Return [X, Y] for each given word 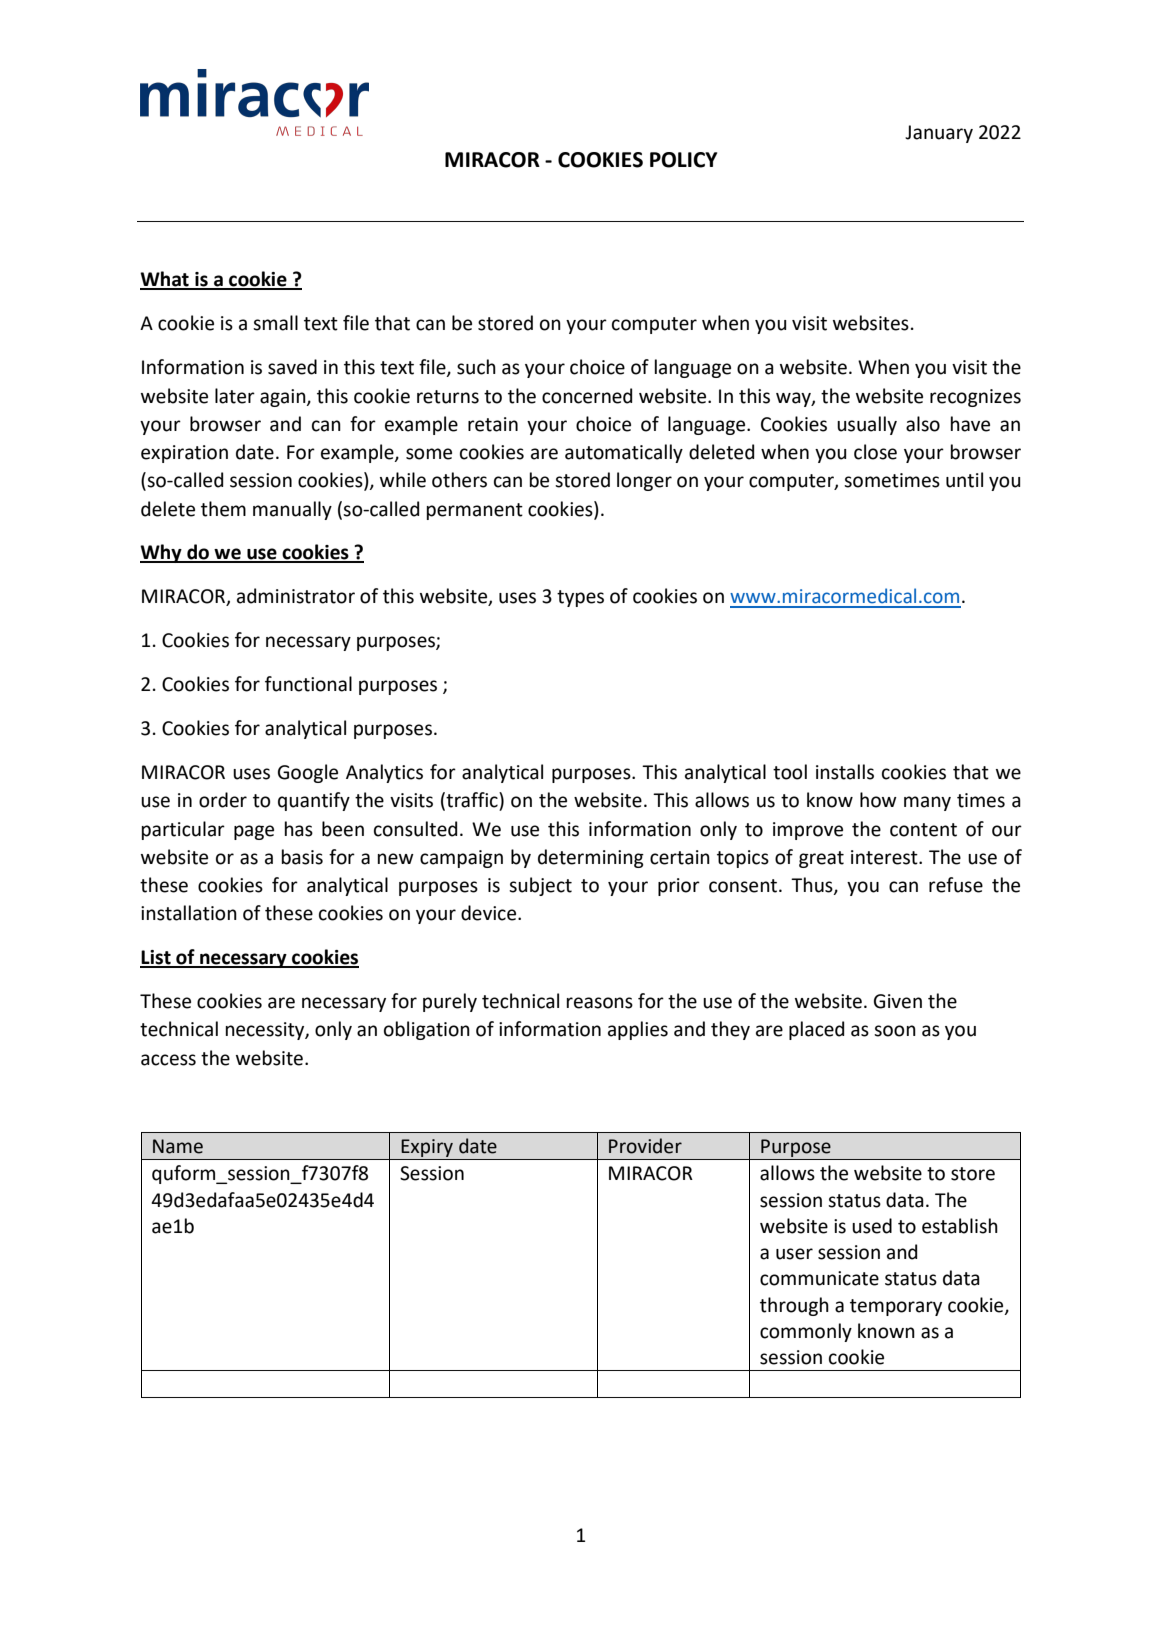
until [964, 480]
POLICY [683, 160]
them [223, 509]
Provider [645, 1146]
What [165, 280]
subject [540, 886]
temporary [896, 1307]
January [939, 134]
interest [885, 857]
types [580, 598]
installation [189, 913]
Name [178, 1146]
